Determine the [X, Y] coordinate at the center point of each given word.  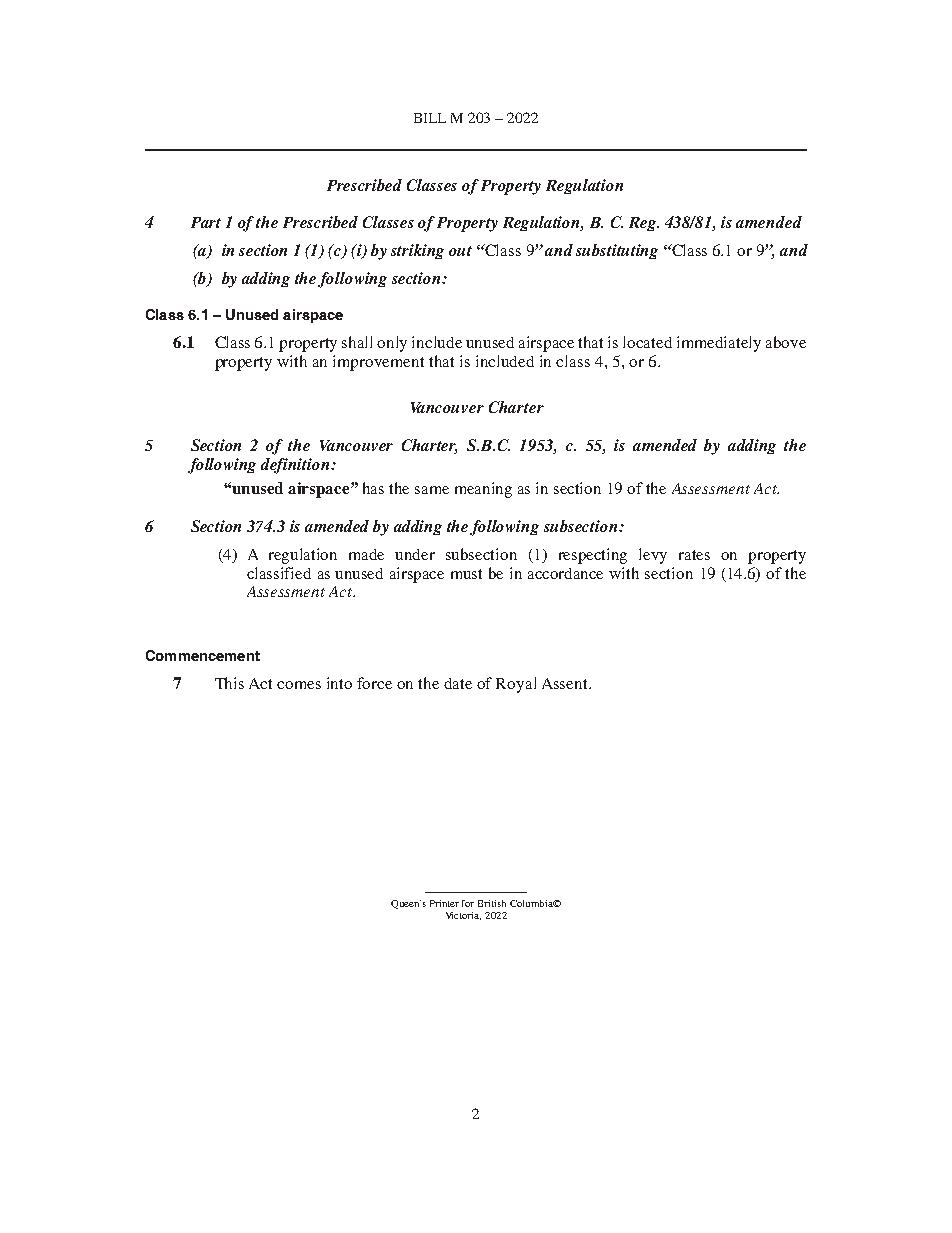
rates [694, 555]
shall [357, 342]
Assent [566, 683]
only [392, 344]
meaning [483, 490]
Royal [516, 685]
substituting [617, 251]
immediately [719, 344]
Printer [444, 903]
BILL [430, 118]
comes [299, 685]
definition [296, 466]
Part [206, 222]
